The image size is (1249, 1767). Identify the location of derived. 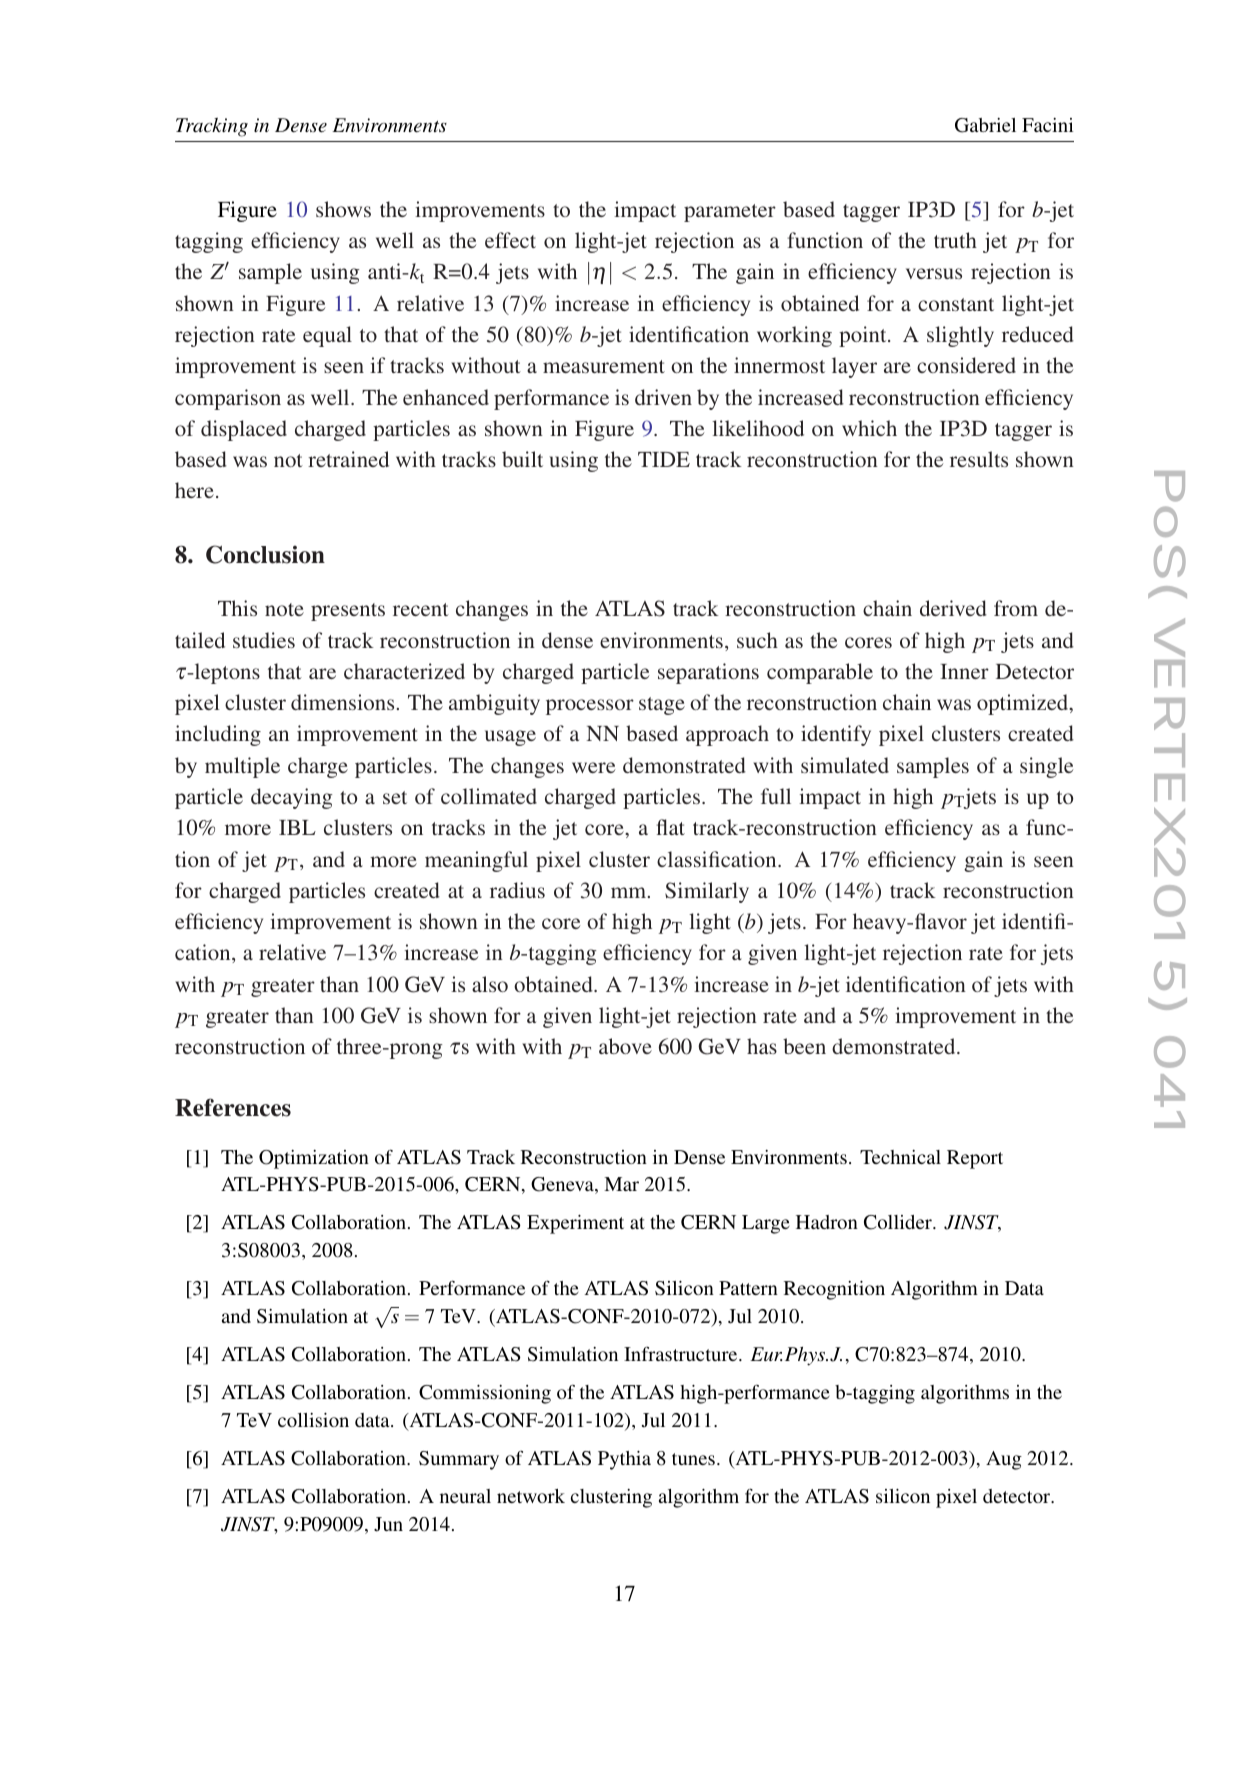
(953, 608).
